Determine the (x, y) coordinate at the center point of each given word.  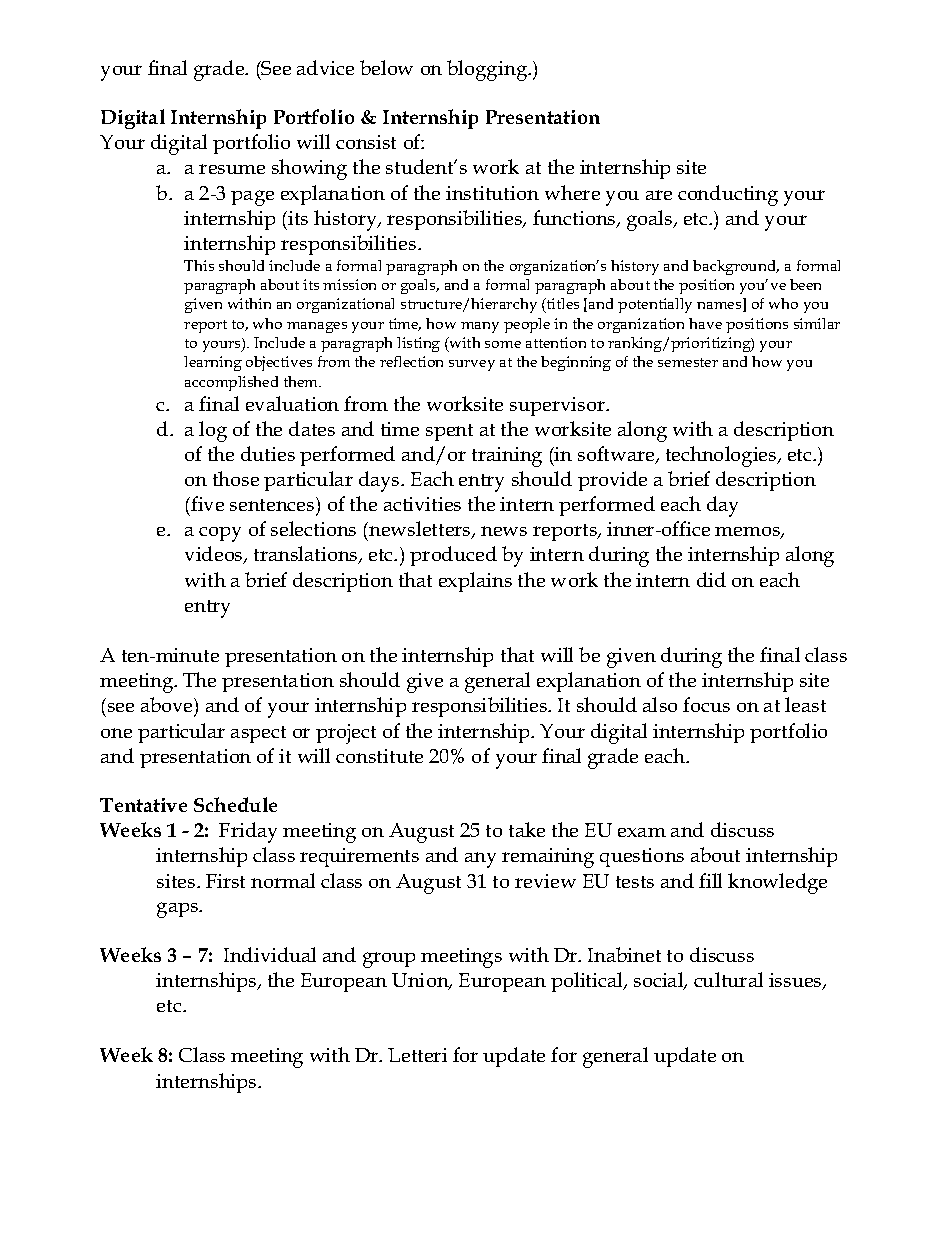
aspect (258, 734)
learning (213, 363)
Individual (270, 954)
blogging (488, 70)
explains (475, 582)
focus (706, 704)
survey (472, 365)
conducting (728, 195)
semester (688, 362)
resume (232, 169)
